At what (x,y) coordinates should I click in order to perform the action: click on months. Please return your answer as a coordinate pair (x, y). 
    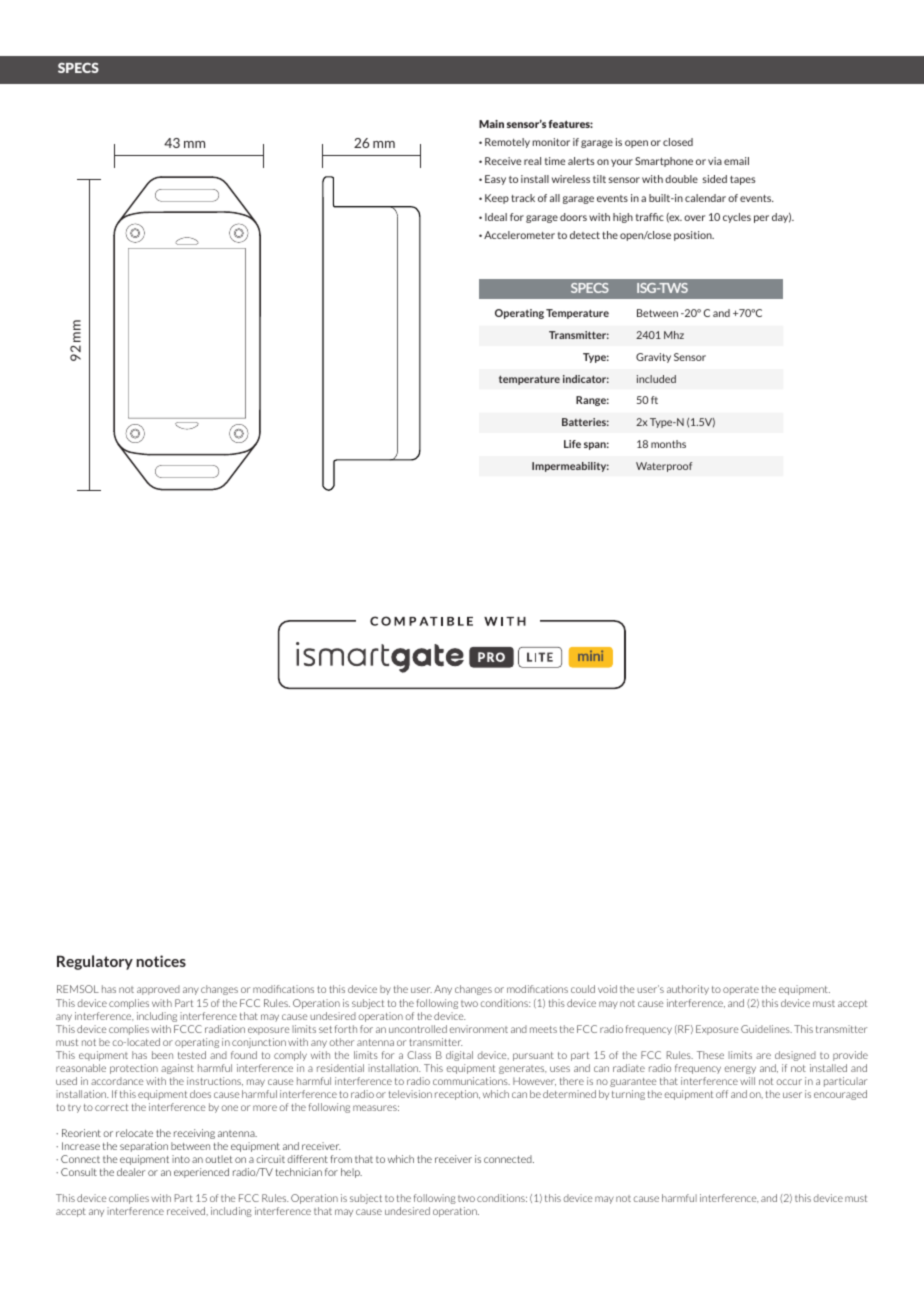
    Looking at the image, I should click on (668, 444).
